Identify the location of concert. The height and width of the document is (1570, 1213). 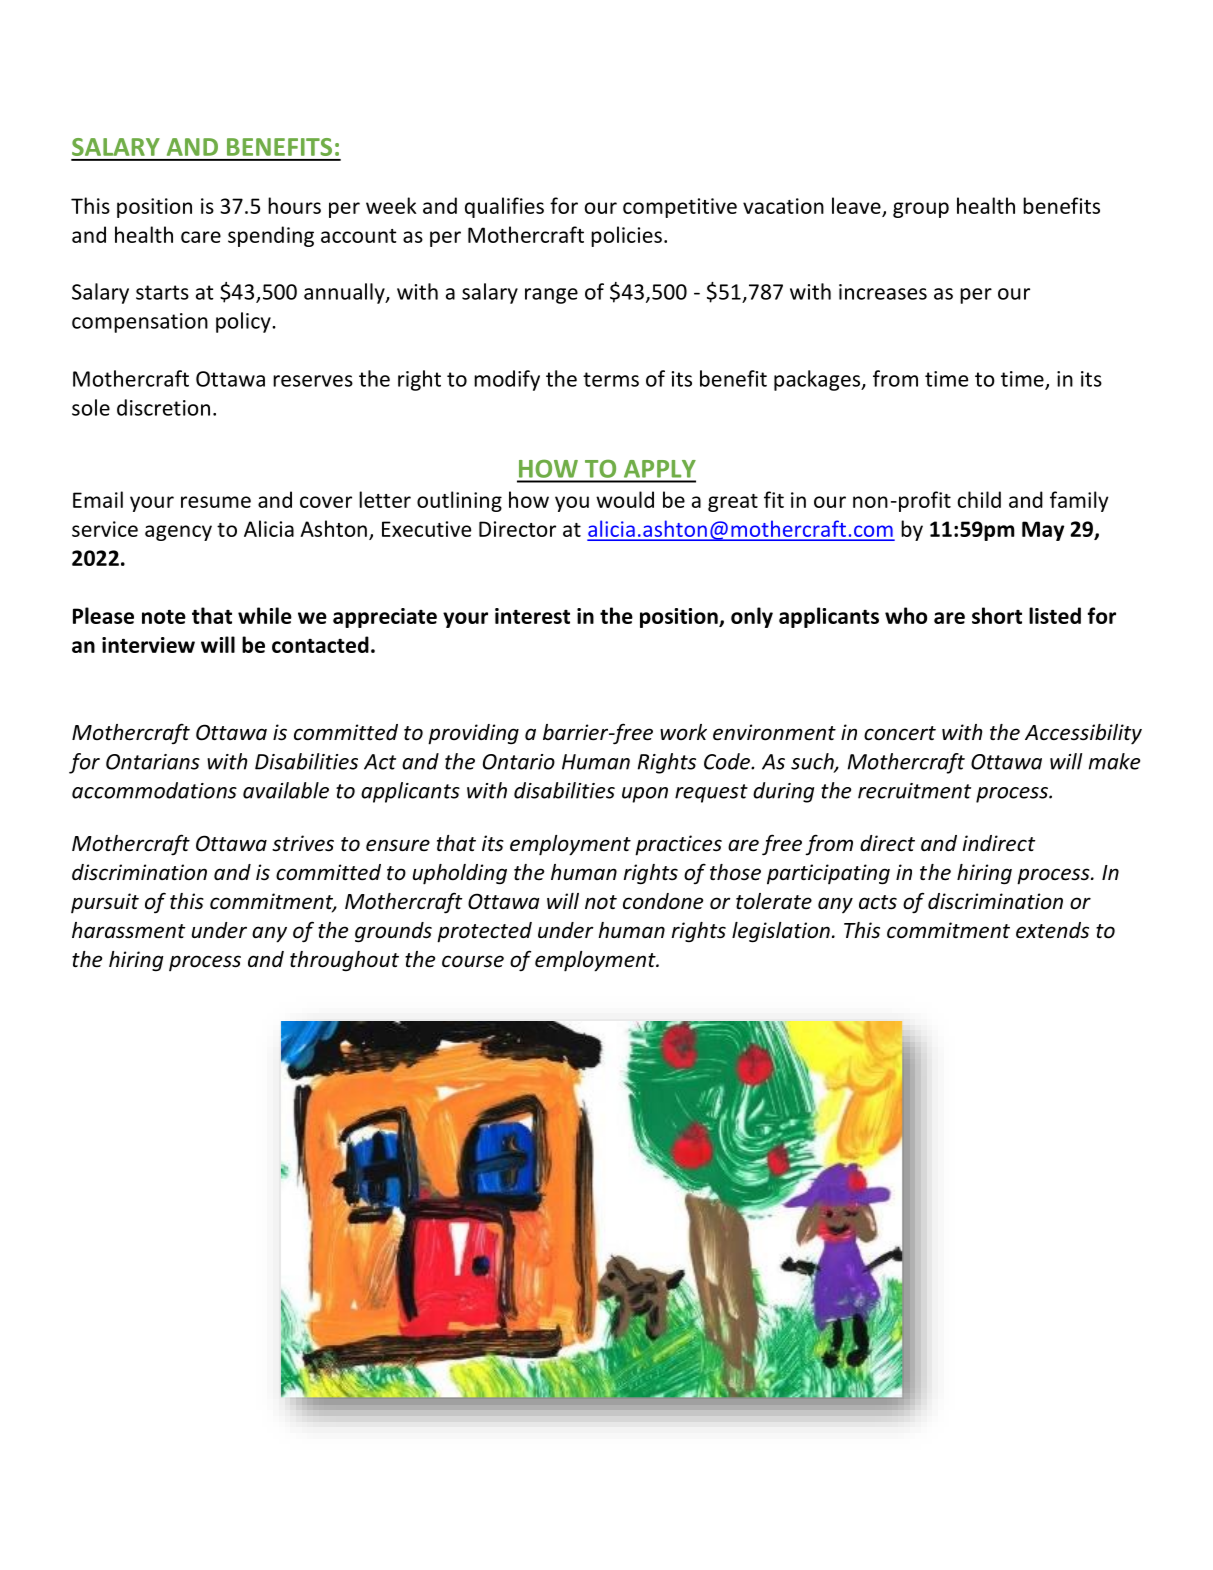
(900, 733).
